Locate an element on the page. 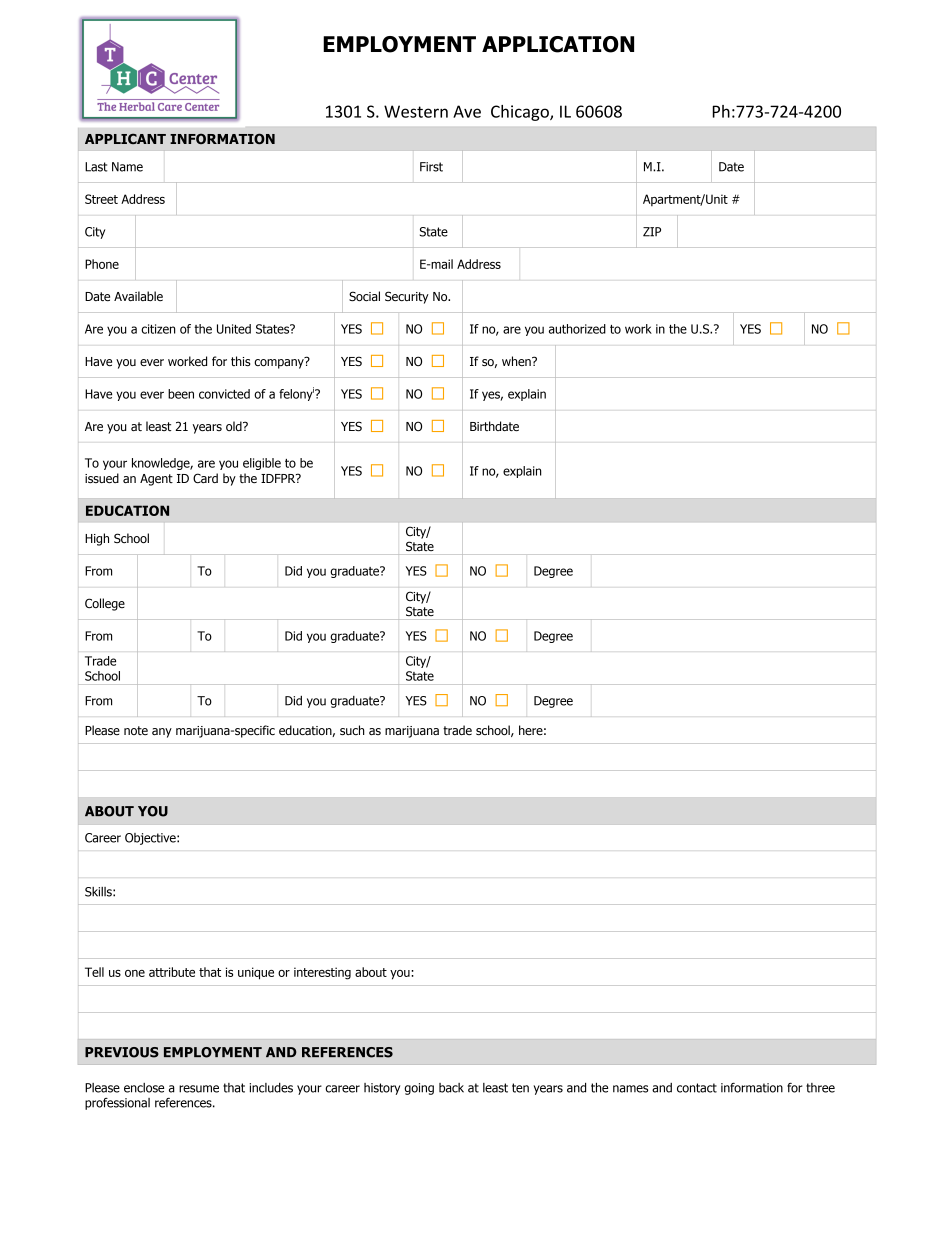  back is located at coordinates (451, 1088).
